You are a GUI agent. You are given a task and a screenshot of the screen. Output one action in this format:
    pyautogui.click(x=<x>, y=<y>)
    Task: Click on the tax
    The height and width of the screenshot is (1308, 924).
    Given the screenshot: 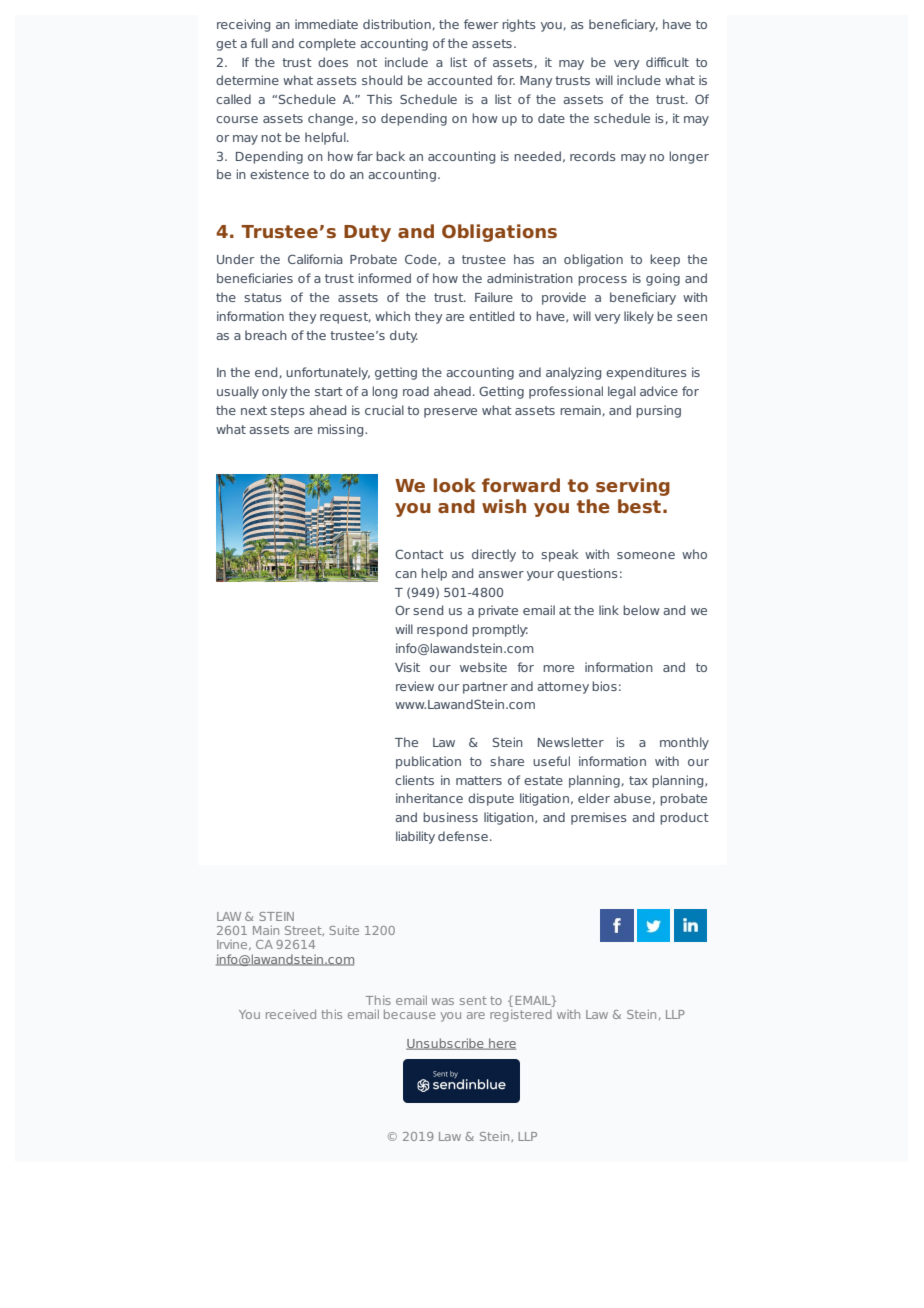 What is the action you would take?
    pyautogui.click(x=638, y=780)
